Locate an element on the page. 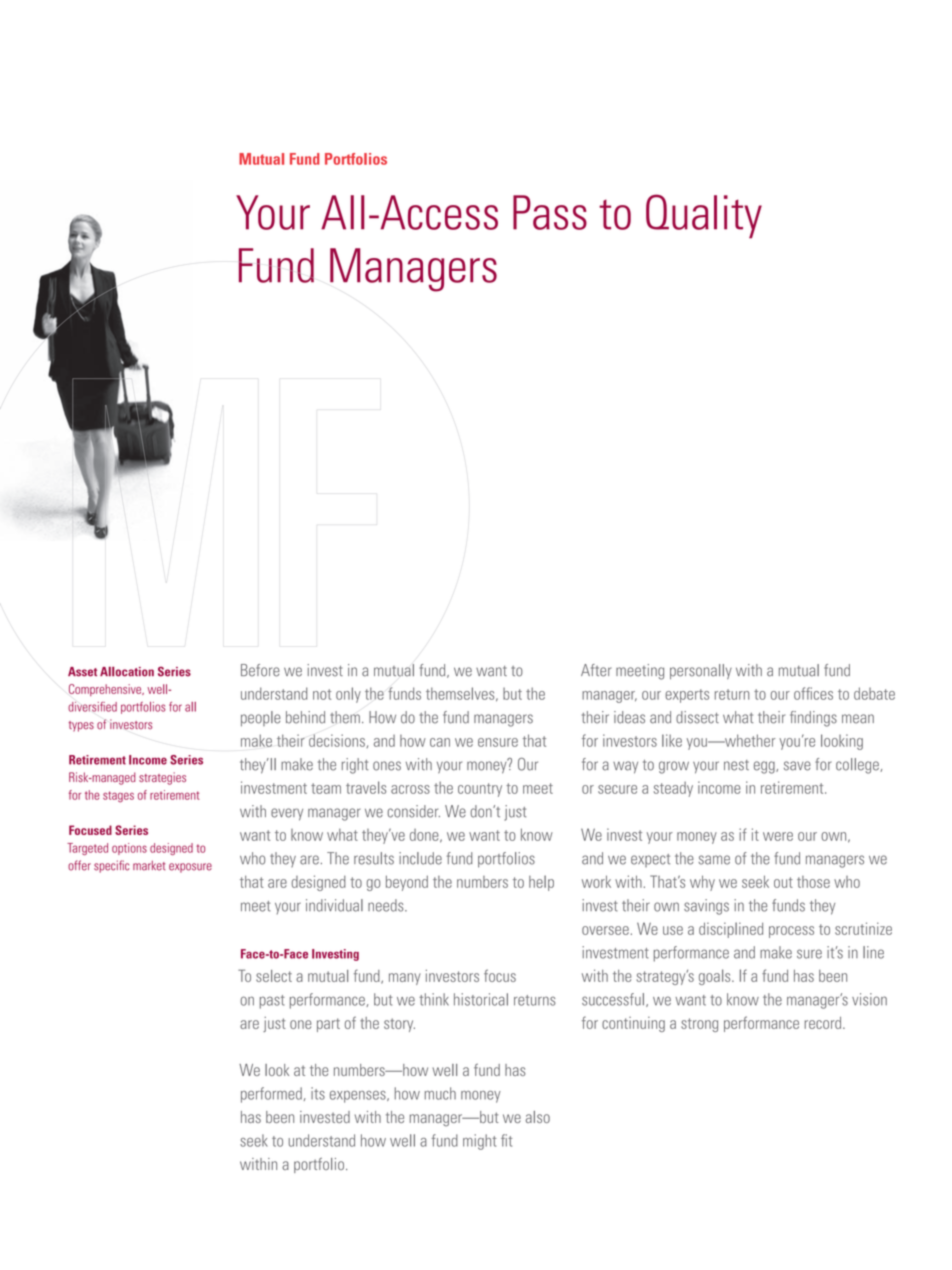  performed is located at coordinates (271, 1095).
